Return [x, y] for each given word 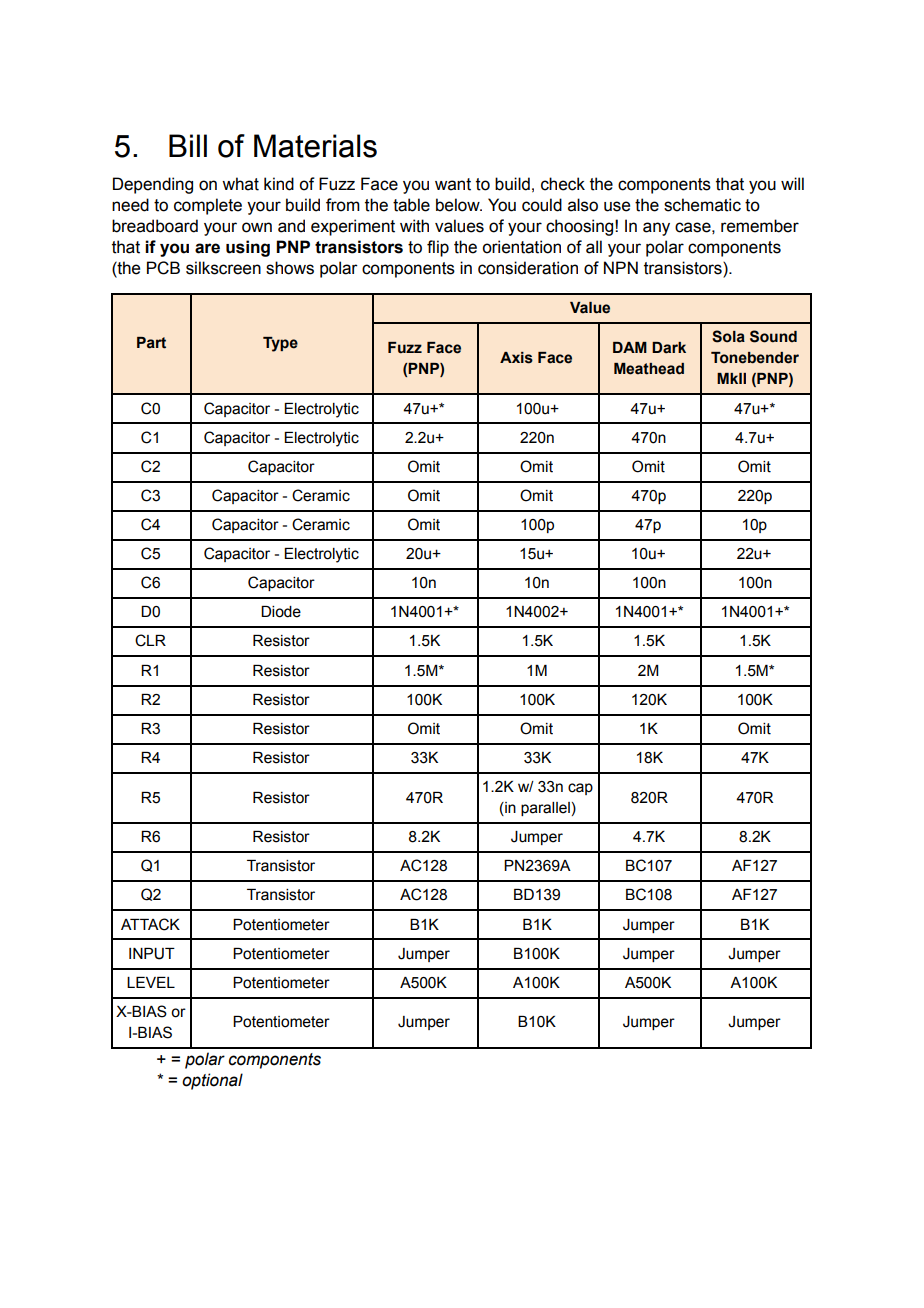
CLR [150, 640]
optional [212, 1081]
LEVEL [151, 982]
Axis [516, 358]
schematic [702, 205]
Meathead [649, 369]
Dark [669, 348]
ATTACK [150, 924]
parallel [545, 809]
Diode [281, 612]
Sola [728, 336]
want [453, 184]
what [240, 184]
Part [151, 343]
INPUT [152, 954]
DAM [630, 347]
